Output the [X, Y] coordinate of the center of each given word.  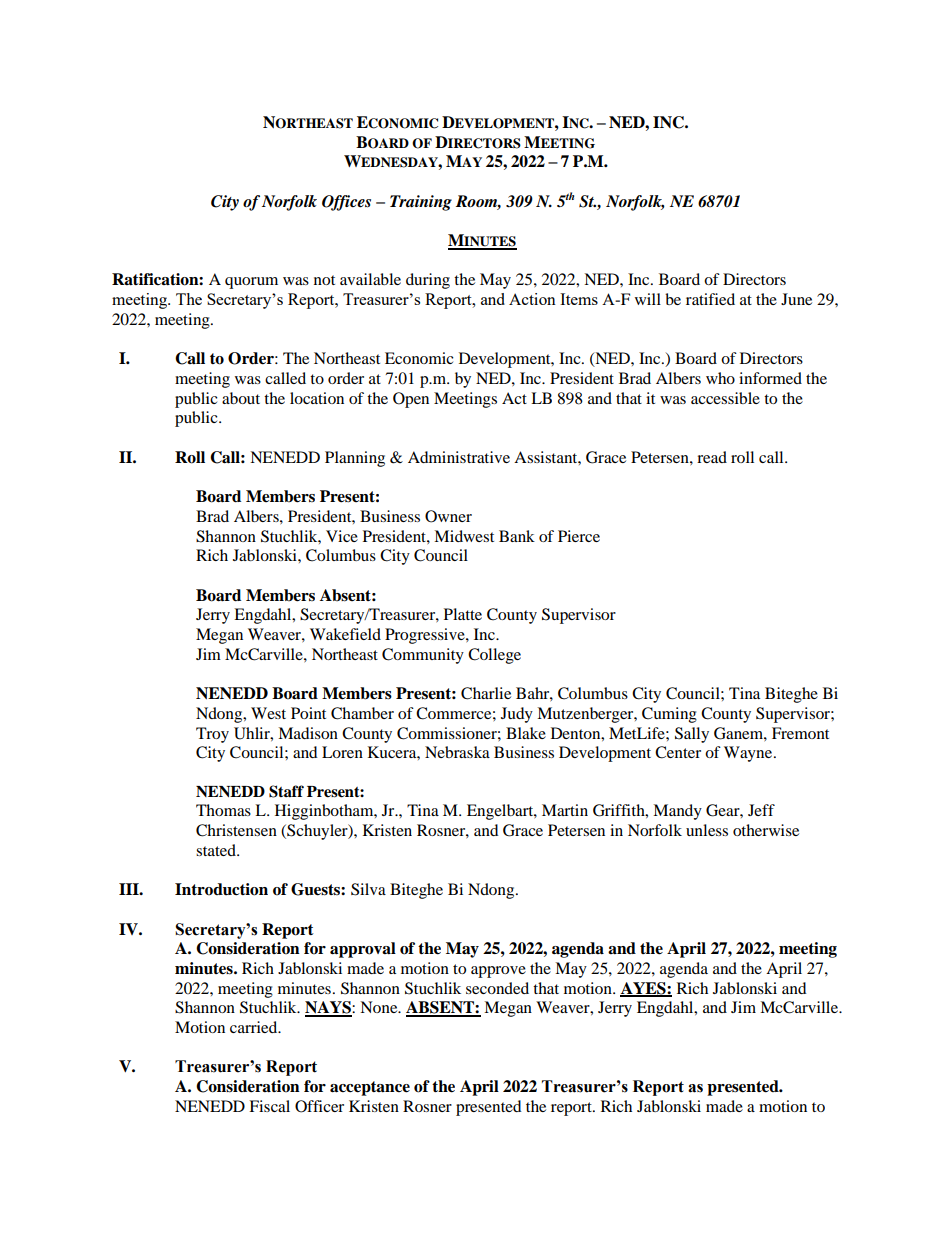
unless [707, 830]
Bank [517, 536]
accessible [725, 398]
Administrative [459, 457]
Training [421, 203]
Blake [526, 733]
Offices [346, 203]
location [317, 398]
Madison [308, 733]
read [712, 457]
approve [498, 972]
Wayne [748, 754]
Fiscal [269, 1106]
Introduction [221, 889]
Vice [342, 536]
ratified [710, 299]
